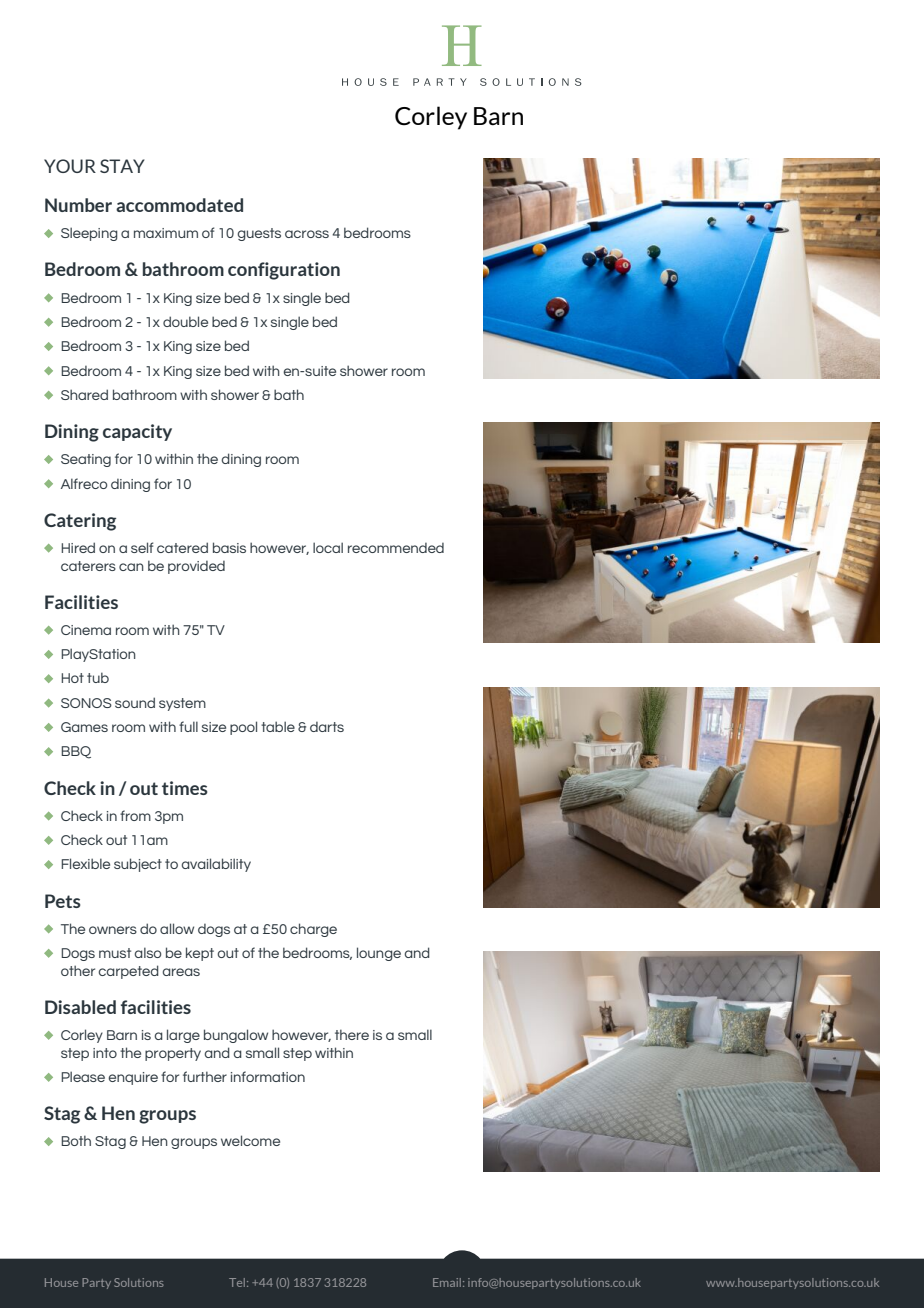  I want to click on across, so click(307, 234).
